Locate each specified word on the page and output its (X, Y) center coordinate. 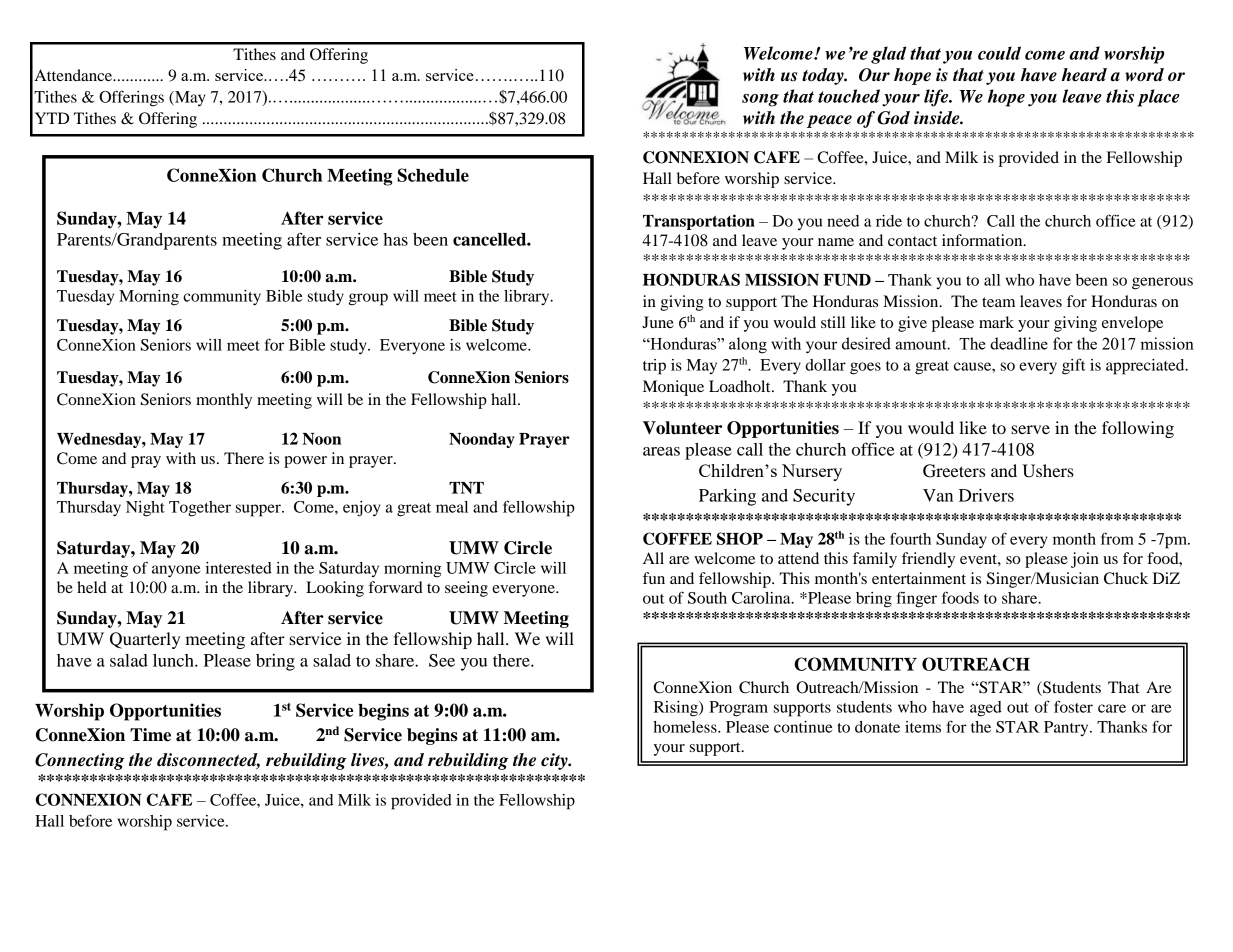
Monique (673, 388)
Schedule (433, 175)
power (305, 462)
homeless (686, 727)
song (760, 100)
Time (150, 735)
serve (1030, 429)
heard (1084, 75)
